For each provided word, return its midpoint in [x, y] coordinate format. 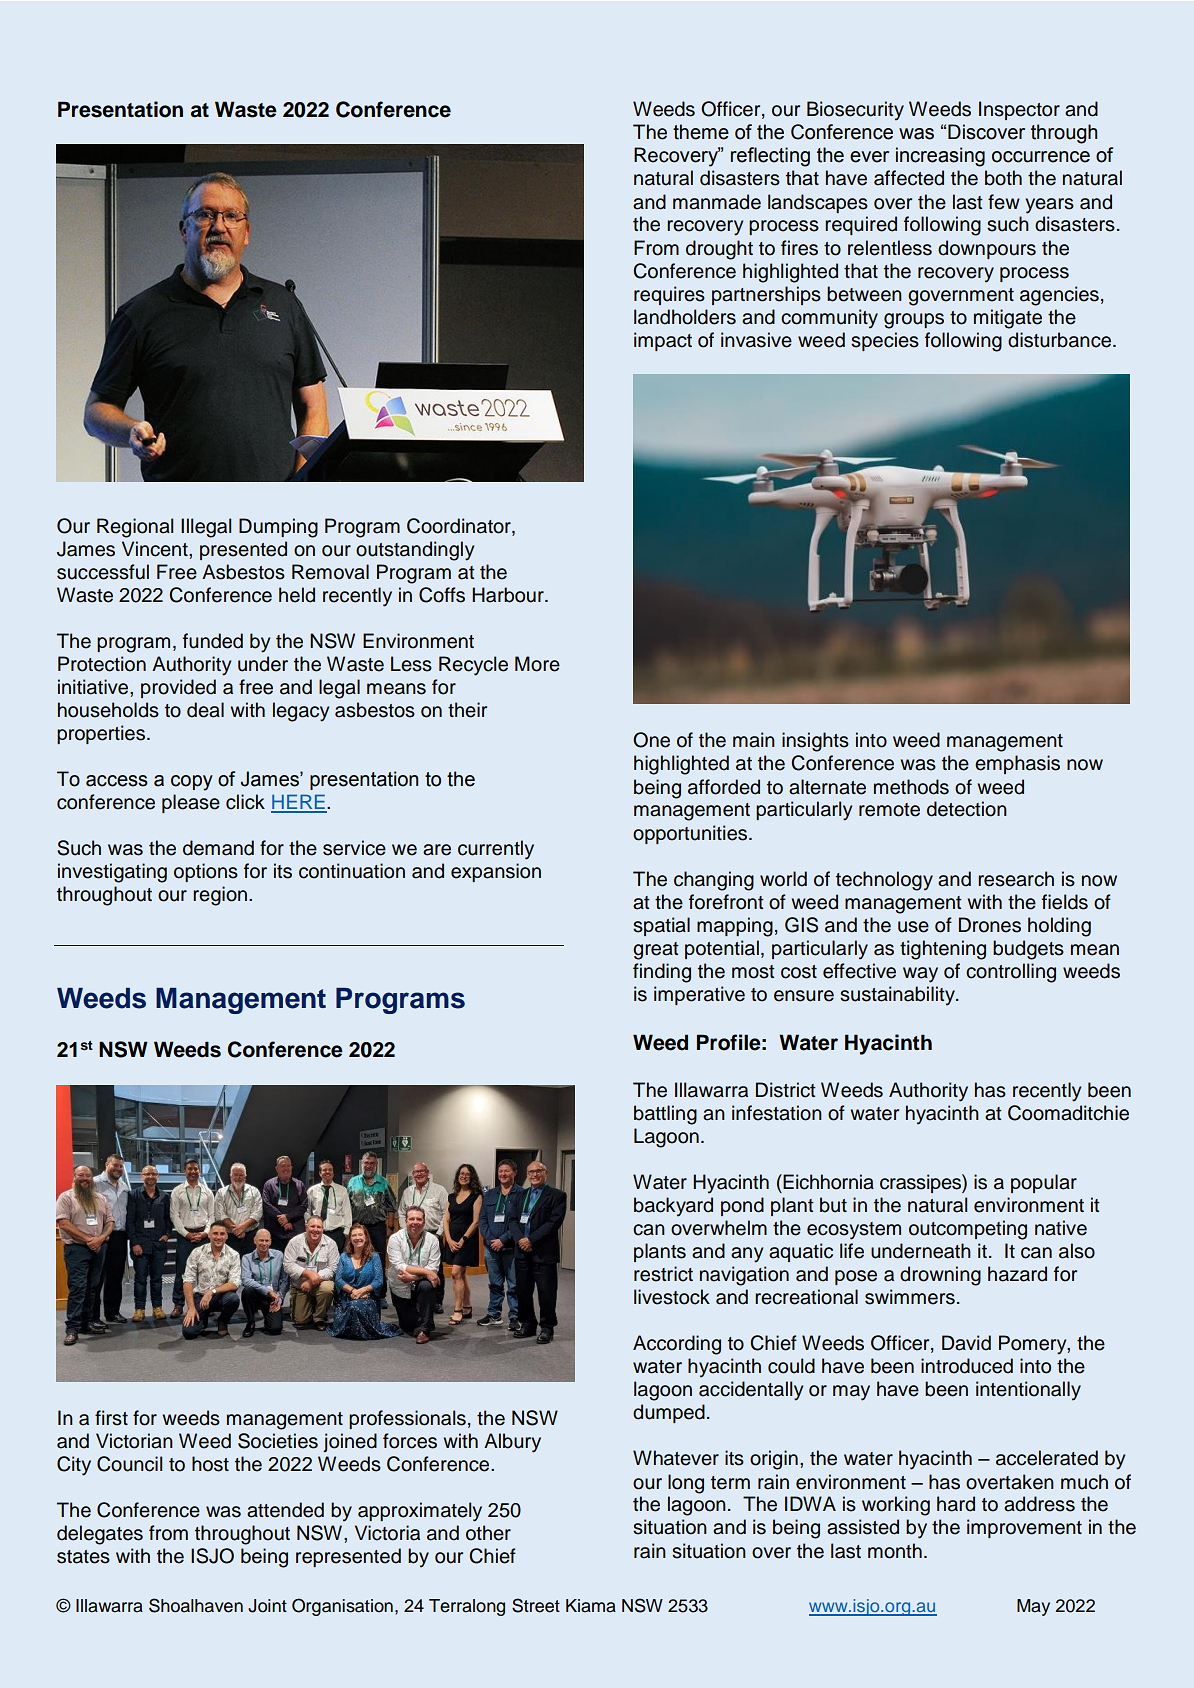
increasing [940, 157]
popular [1044, 1183]
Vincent [156, 549]
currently [496, 850]
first [111, 1418]
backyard [673, 1207]
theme [701, 132]
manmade [717, 202]
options [206, 872]
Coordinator [460, 526]
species [885, 341]
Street [536, 1605]
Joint [267, 1606]
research [1016, 879]
